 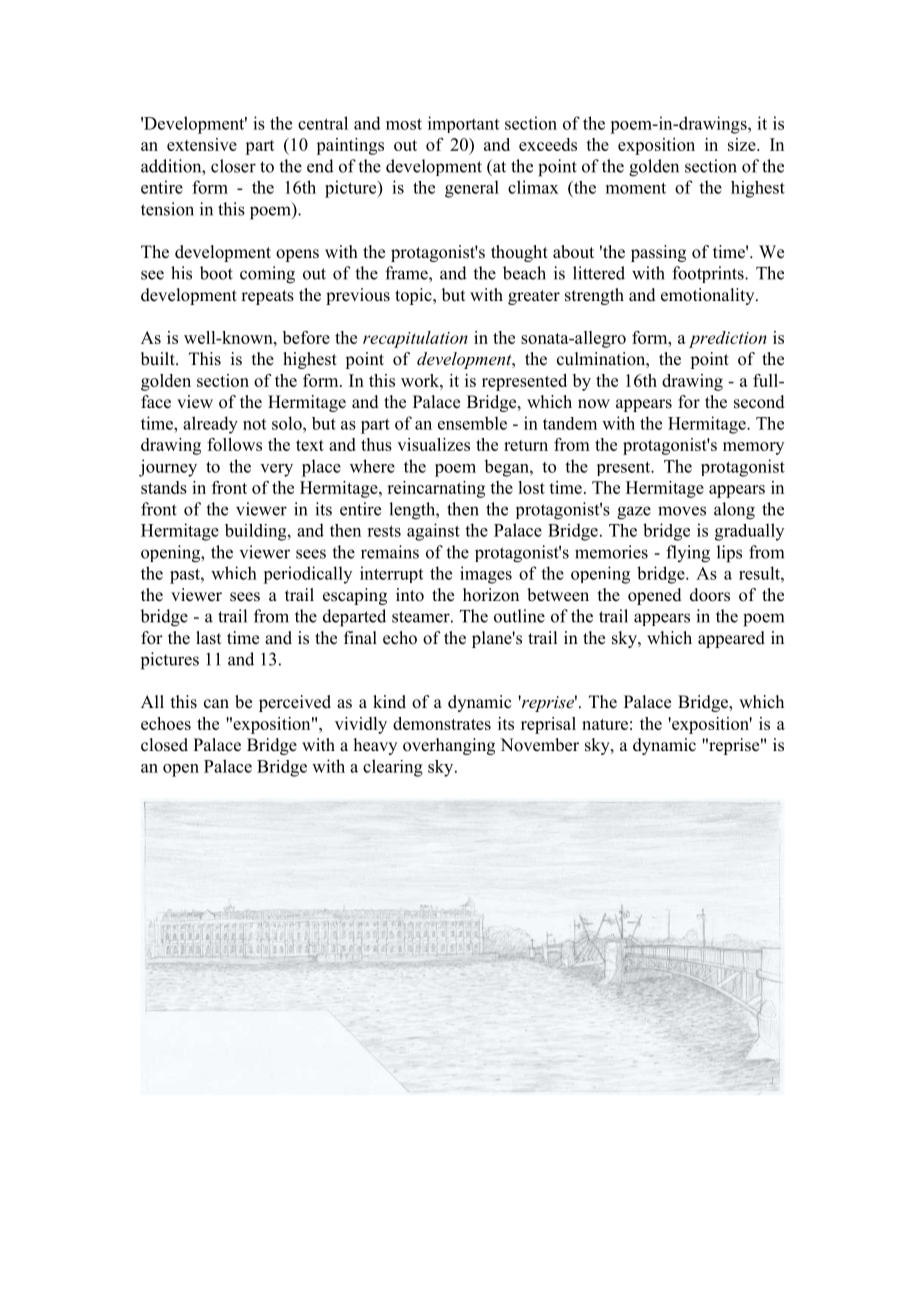 What do you see at coordinates (743, 144) in the screenshot?
I see `size` at bounding box center [743, 144].
